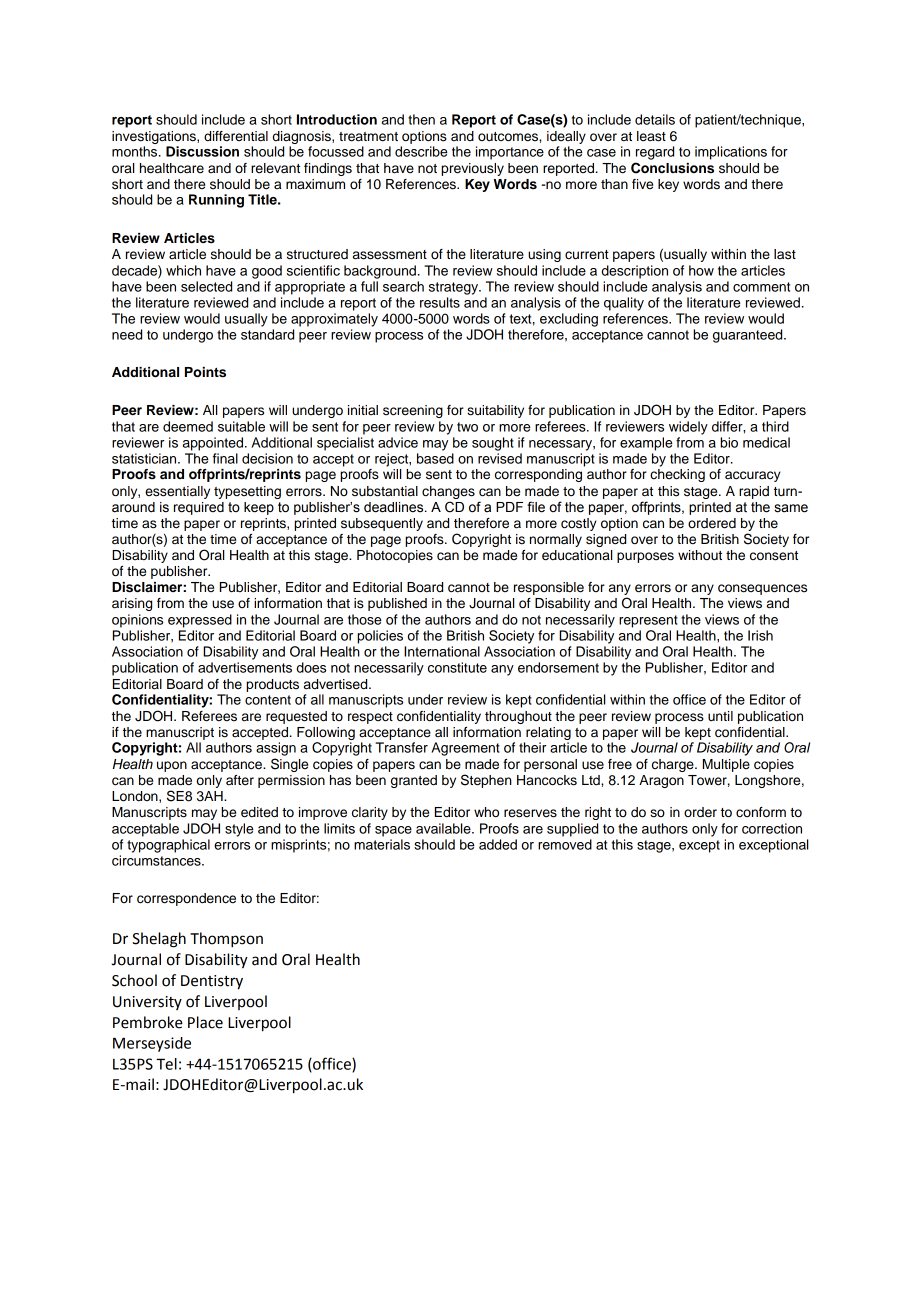 This document has width=924, height=1308. What do you see at coordinates (472, 169) in the document?
I see `previously` at bounding box center [472, 169].
